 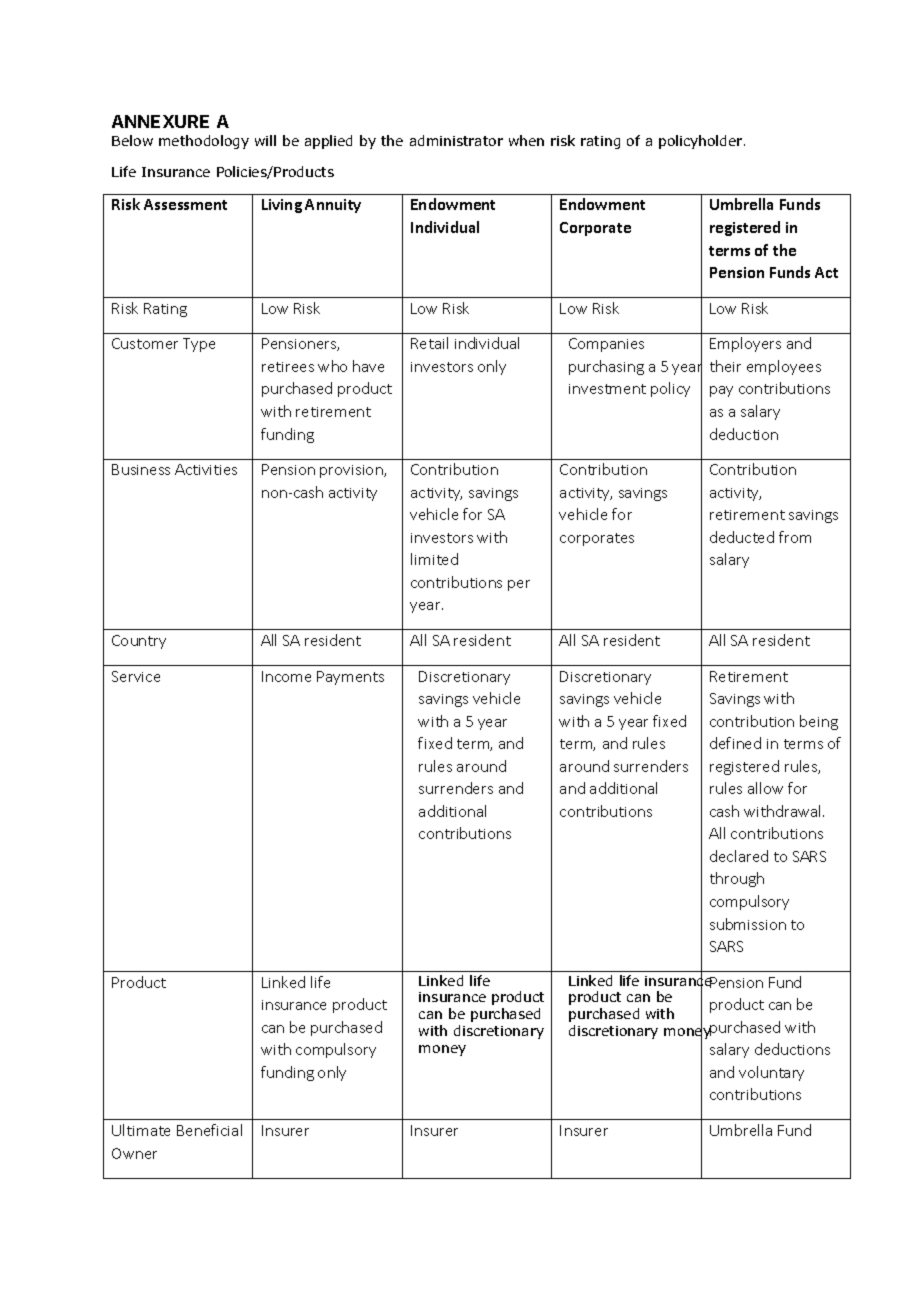 I want to click on Retail, so click(x=429, y=343).
